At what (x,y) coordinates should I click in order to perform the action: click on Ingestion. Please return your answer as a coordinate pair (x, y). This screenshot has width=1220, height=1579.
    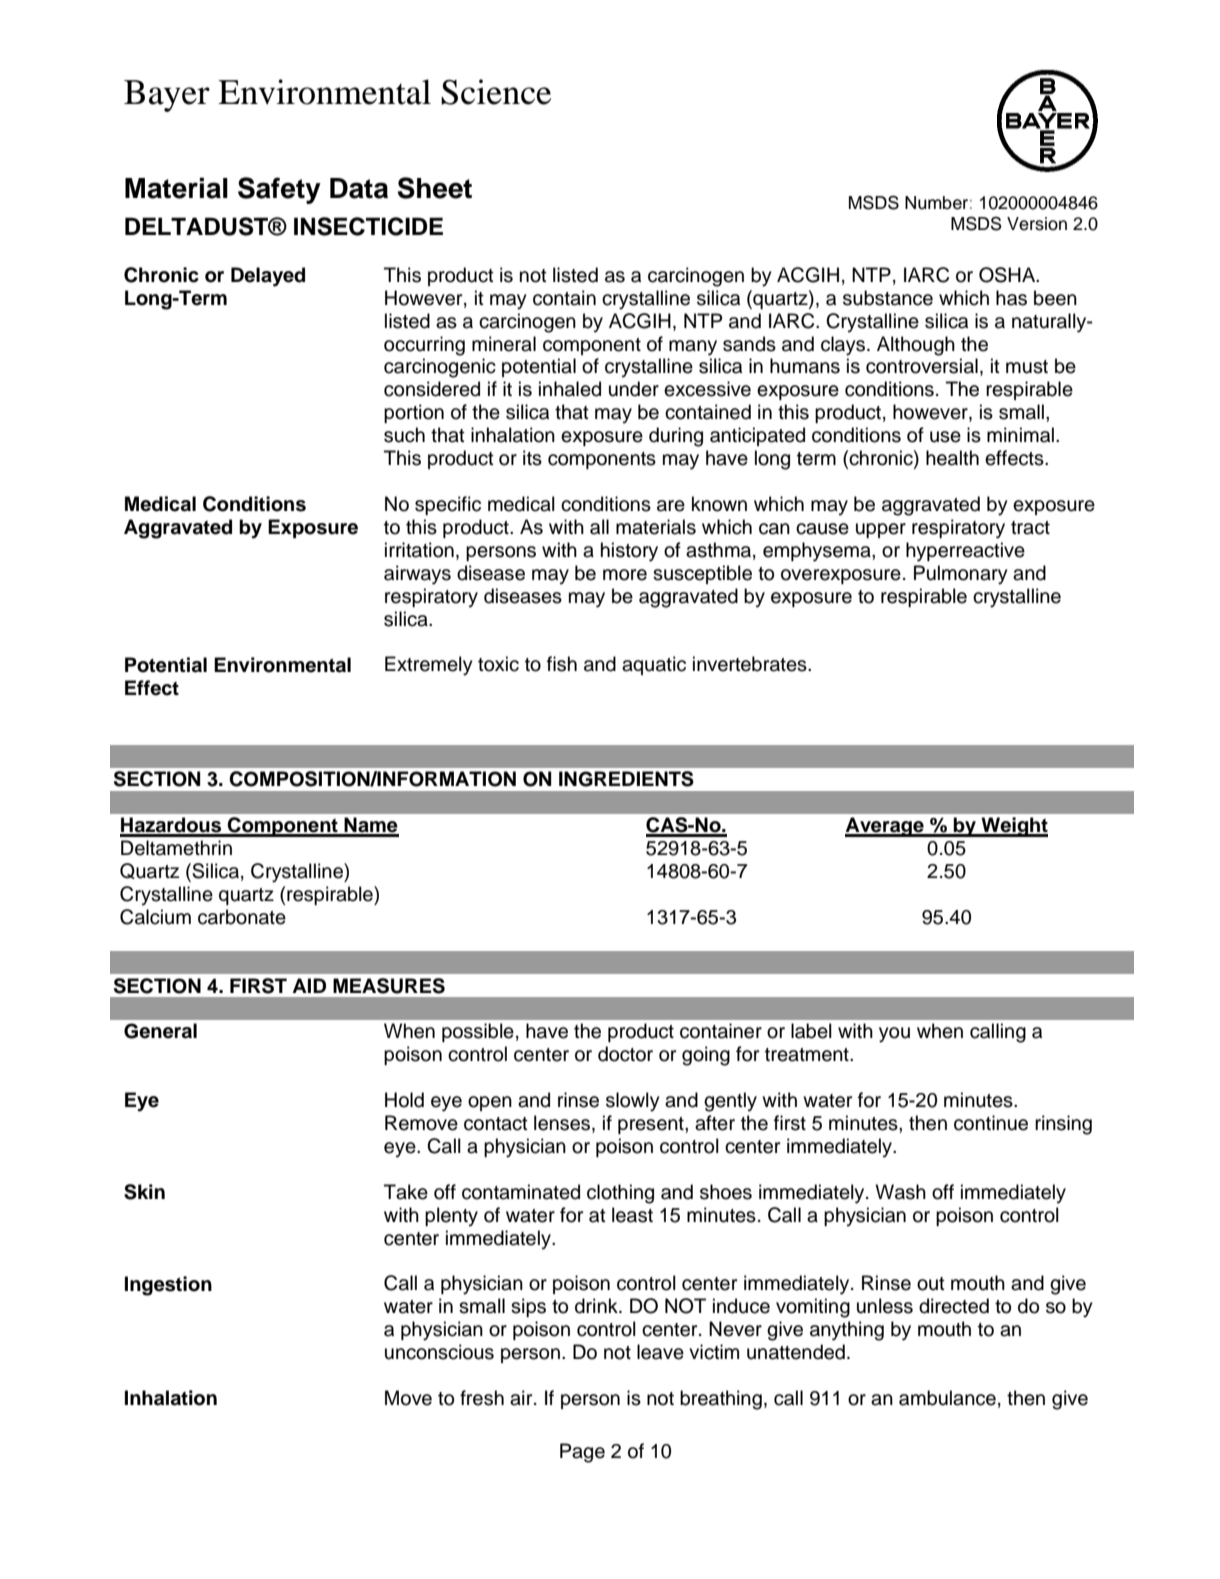
    Looking at the image, I should click on (168, 1286).
